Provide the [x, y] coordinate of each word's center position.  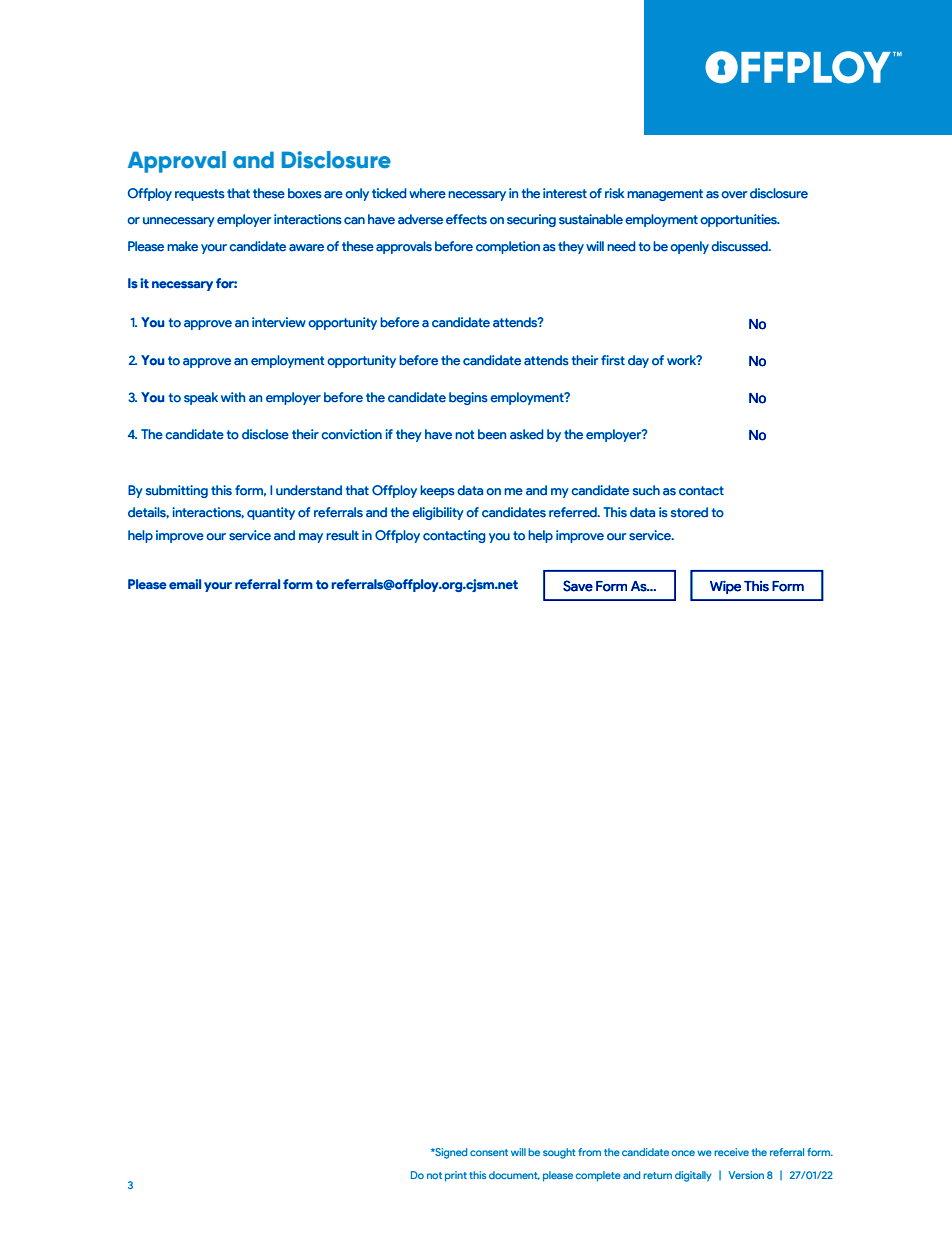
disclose [265, 434]
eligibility [438, 513]
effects [466, 219]
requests [200, 195]
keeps [437, 491]
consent [489, 1152]
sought [559, 1153]
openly [689, 247]
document [514, 1175]
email [185, 584]
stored [689, 512]
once [683, 1153]
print [456, 1176]
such [646, 490]
